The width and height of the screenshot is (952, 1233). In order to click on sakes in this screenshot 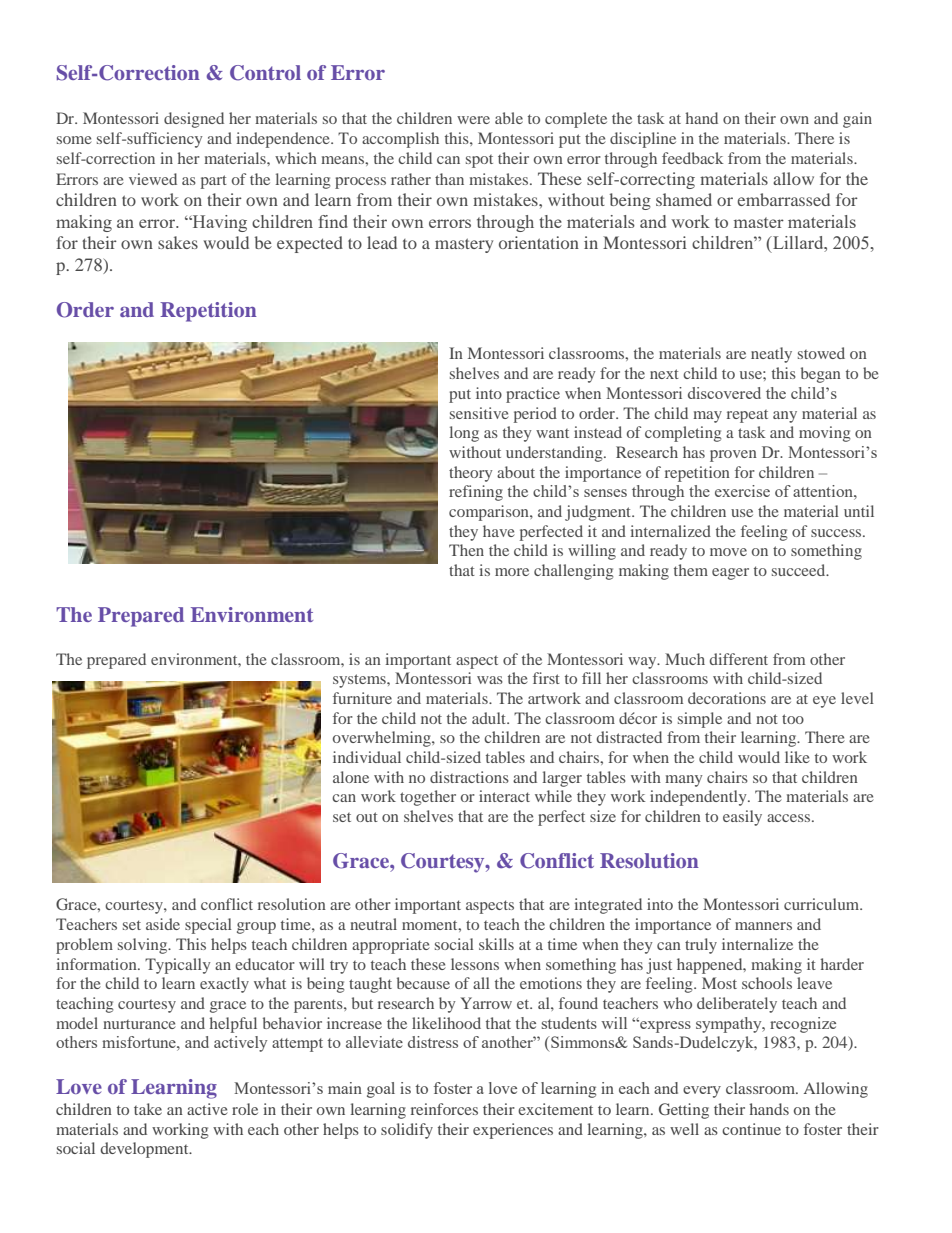, I will do `click(178, 242)`.
